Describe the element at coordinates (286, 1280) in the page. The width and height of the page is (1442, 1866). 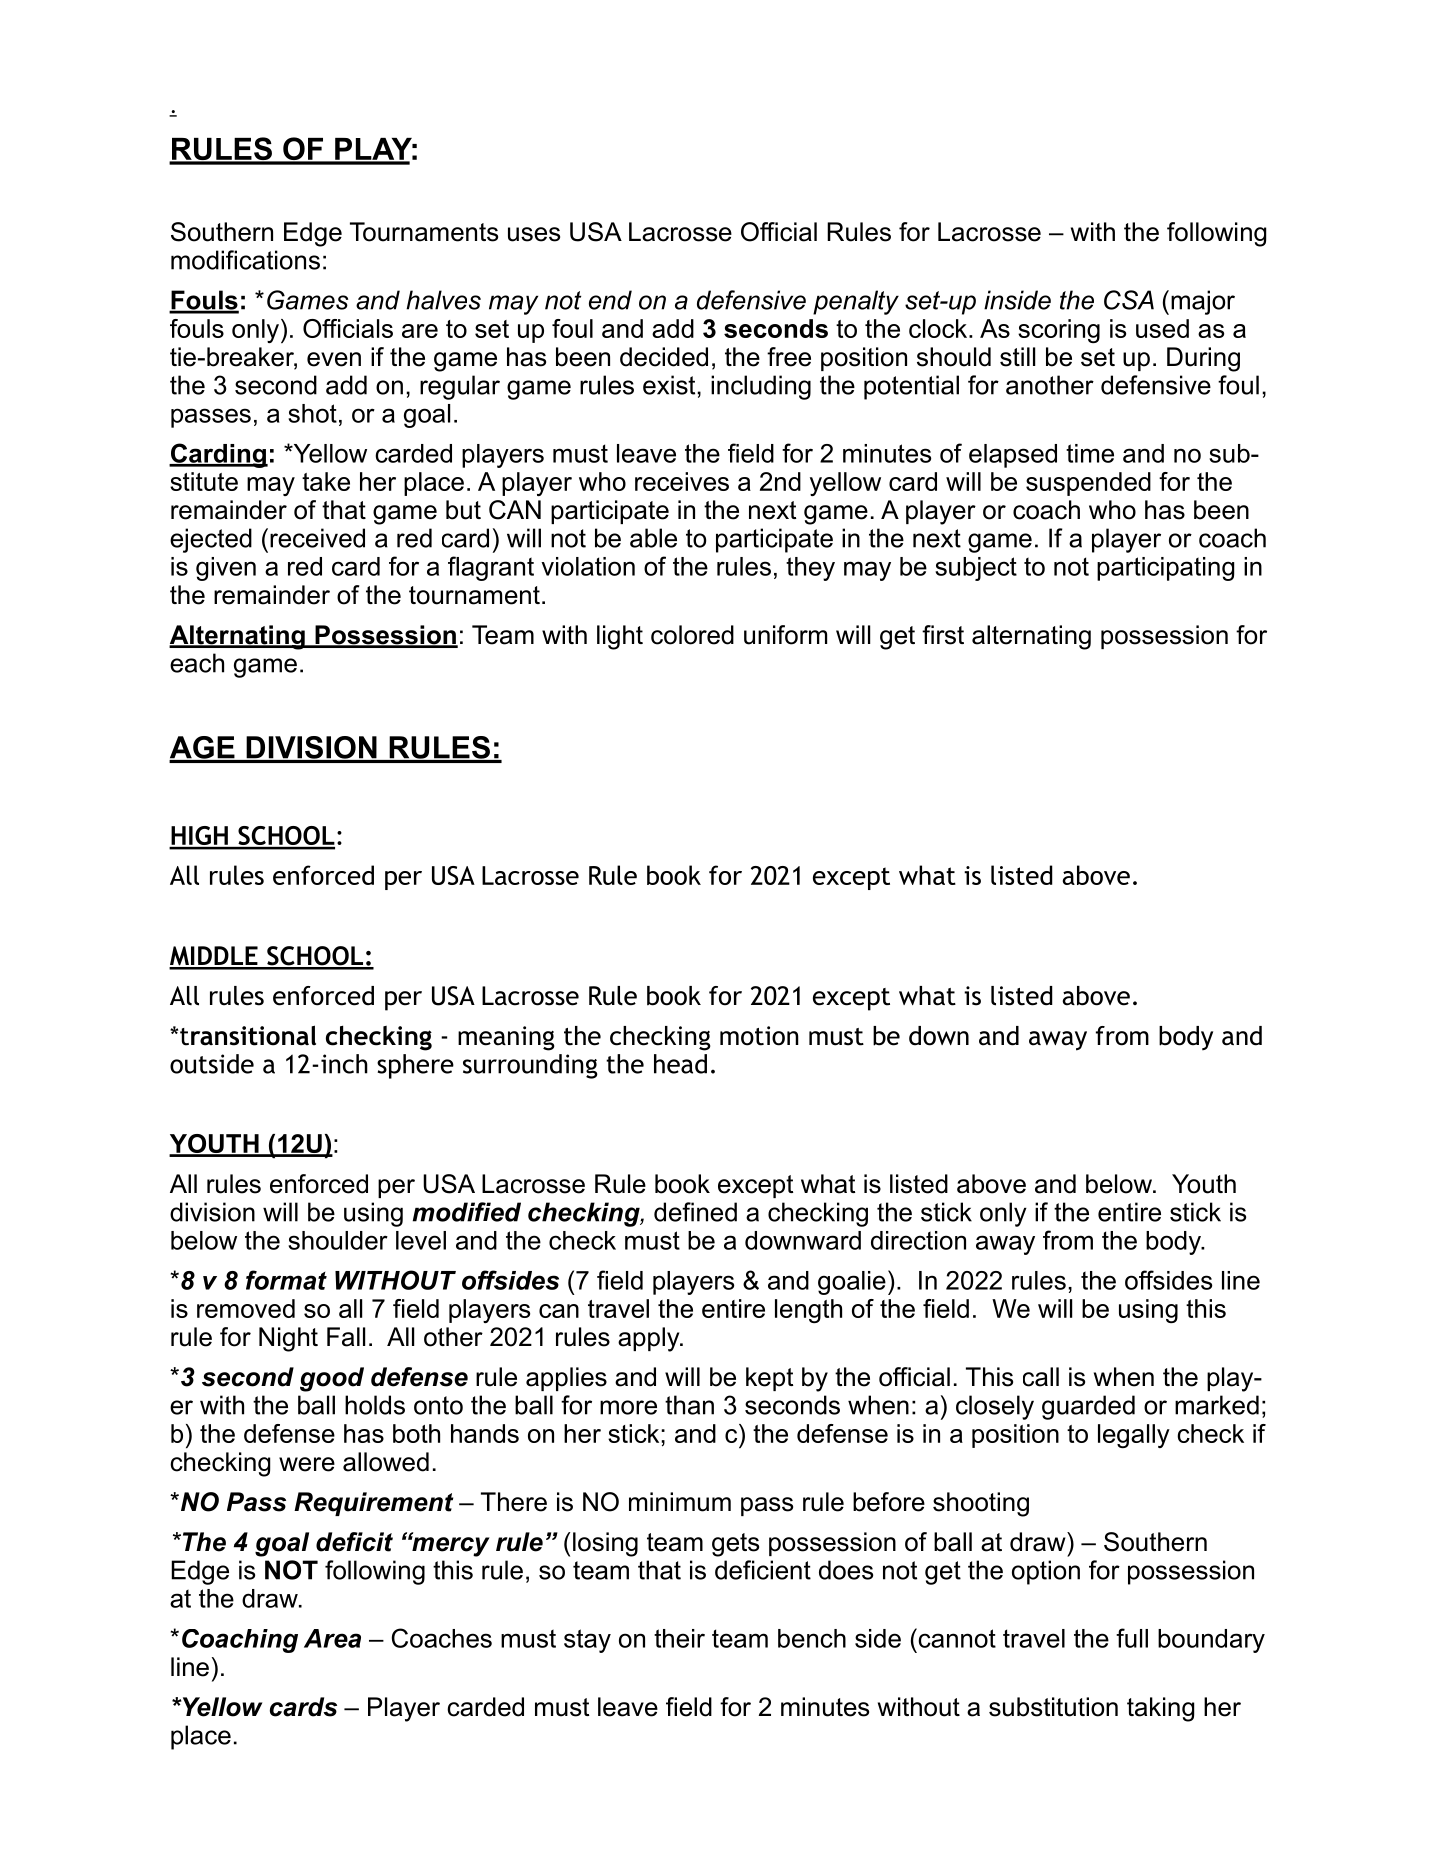
I see `format` at that location.
